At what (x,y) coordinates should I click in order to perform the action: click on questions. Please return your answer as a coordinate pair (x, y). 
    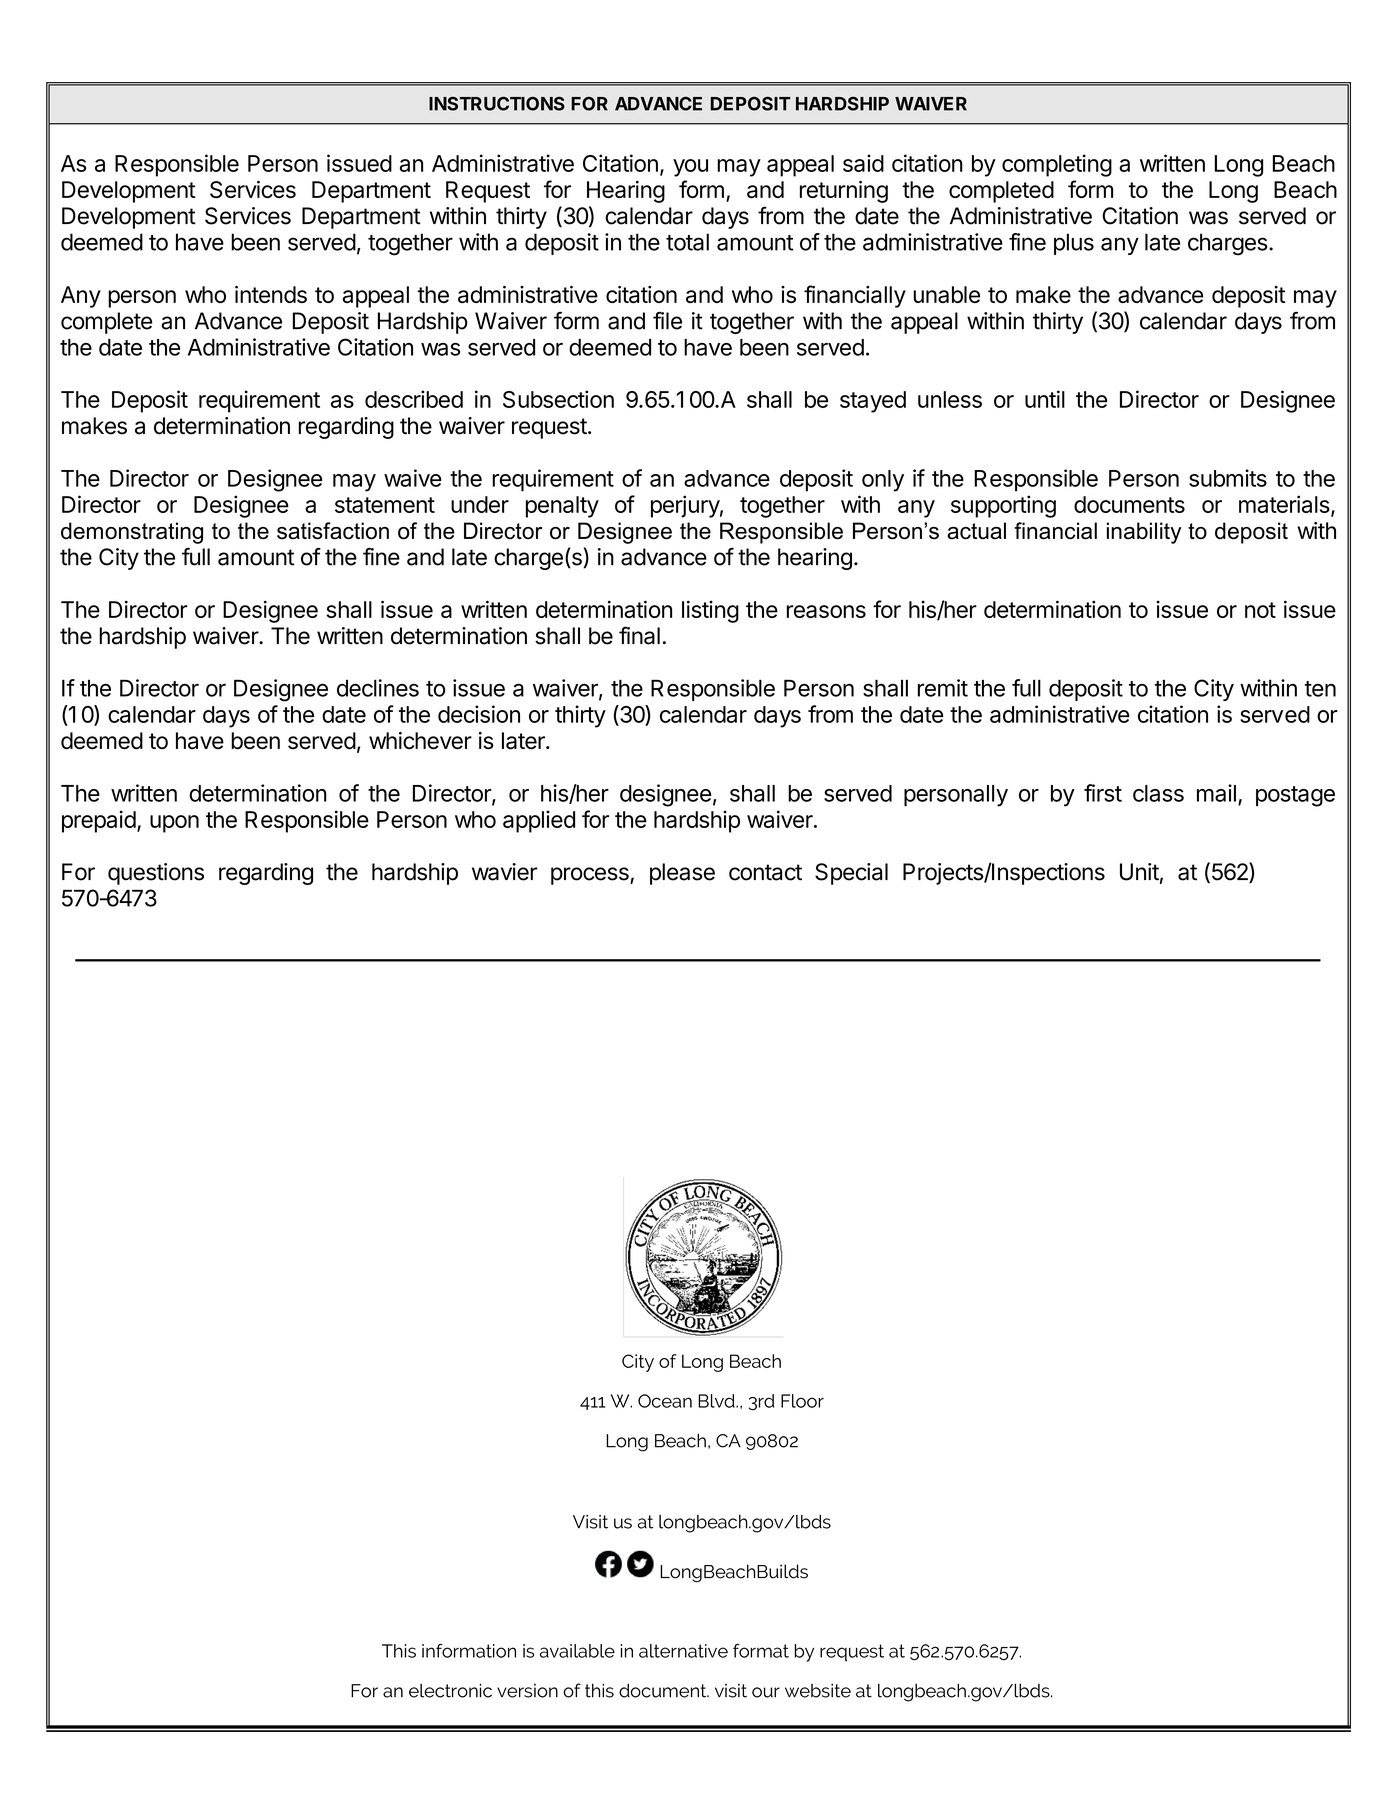
    Looking at the image, I should click on (156, 874).
